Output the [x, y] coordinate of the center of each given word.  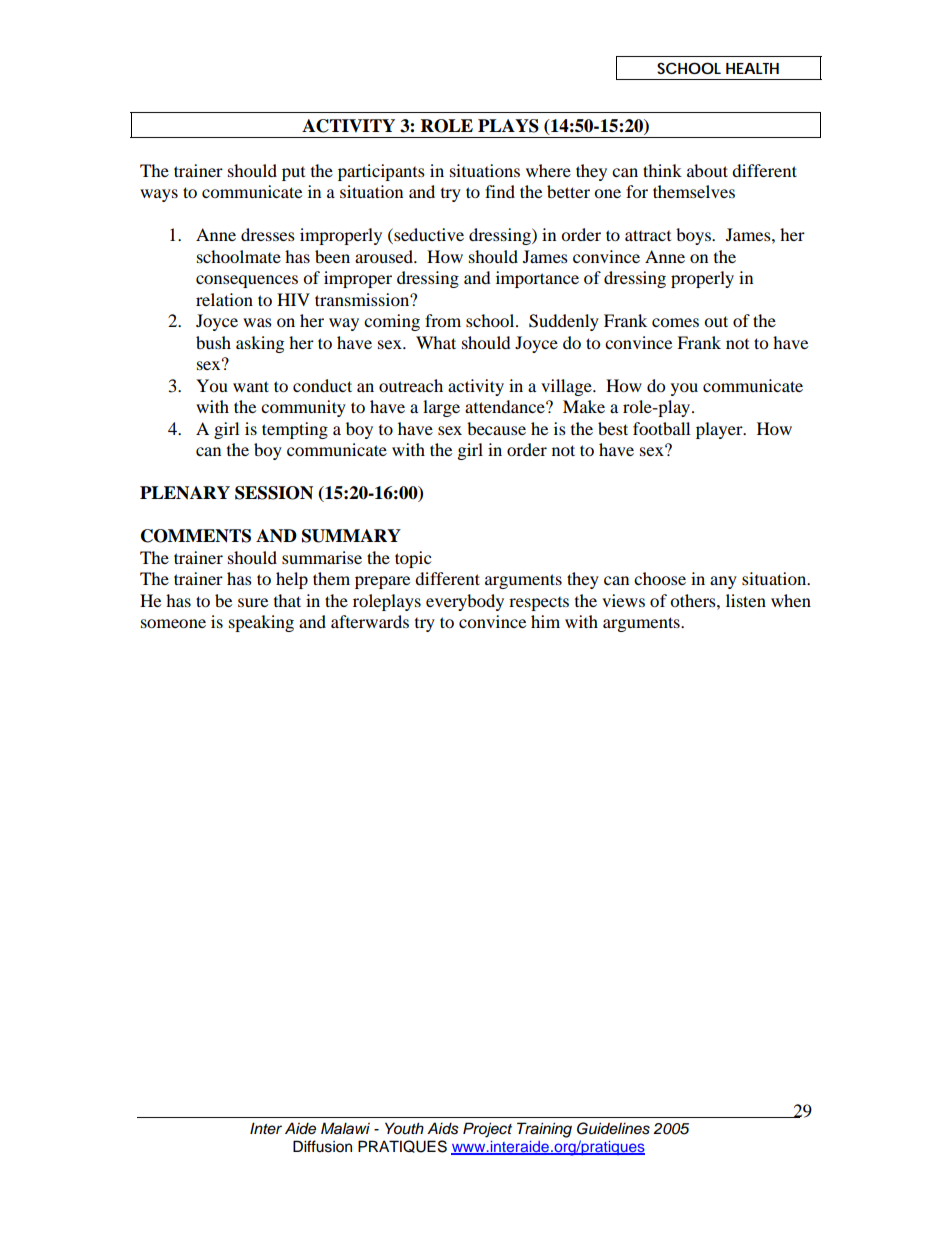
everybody [465, 602]
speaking [261, 623]
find [500, 191]
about [707, 170]
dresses [268, 234]
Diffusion [322, 1146]
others [694, 600]
